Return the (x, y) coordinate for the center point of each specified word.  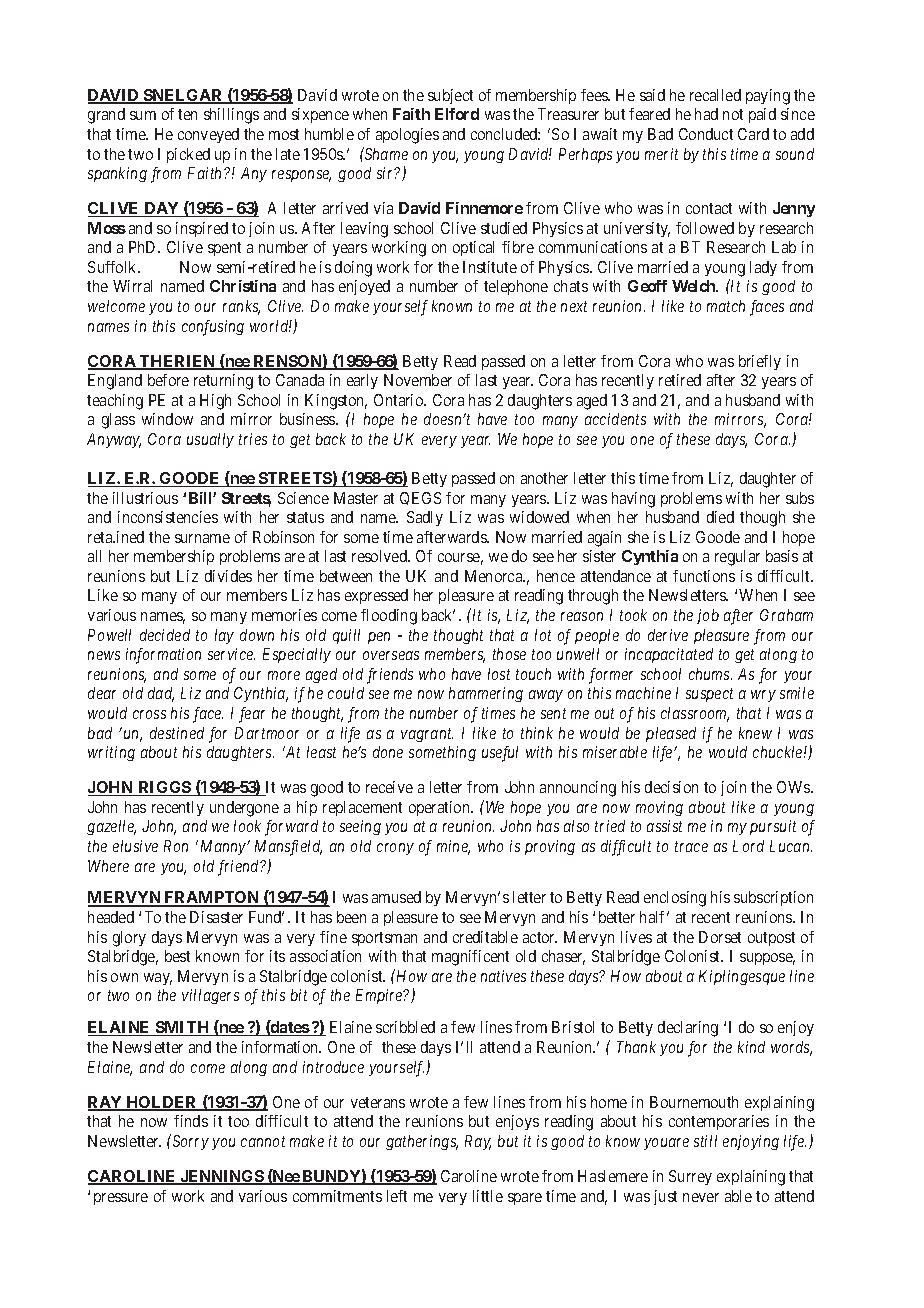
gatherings (422, 1142)
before (168, 380)
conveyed (208, 135)
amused (396, 897)
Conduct (706, 134)
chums (710, 674)
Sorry (189, 1142)
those (509, 654)
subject (450, 96)
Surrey (690, 1177)
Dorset (720, 937)
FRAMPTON (212, 899)
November (418, 380)
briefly (760, 362)
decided (165, 635)
